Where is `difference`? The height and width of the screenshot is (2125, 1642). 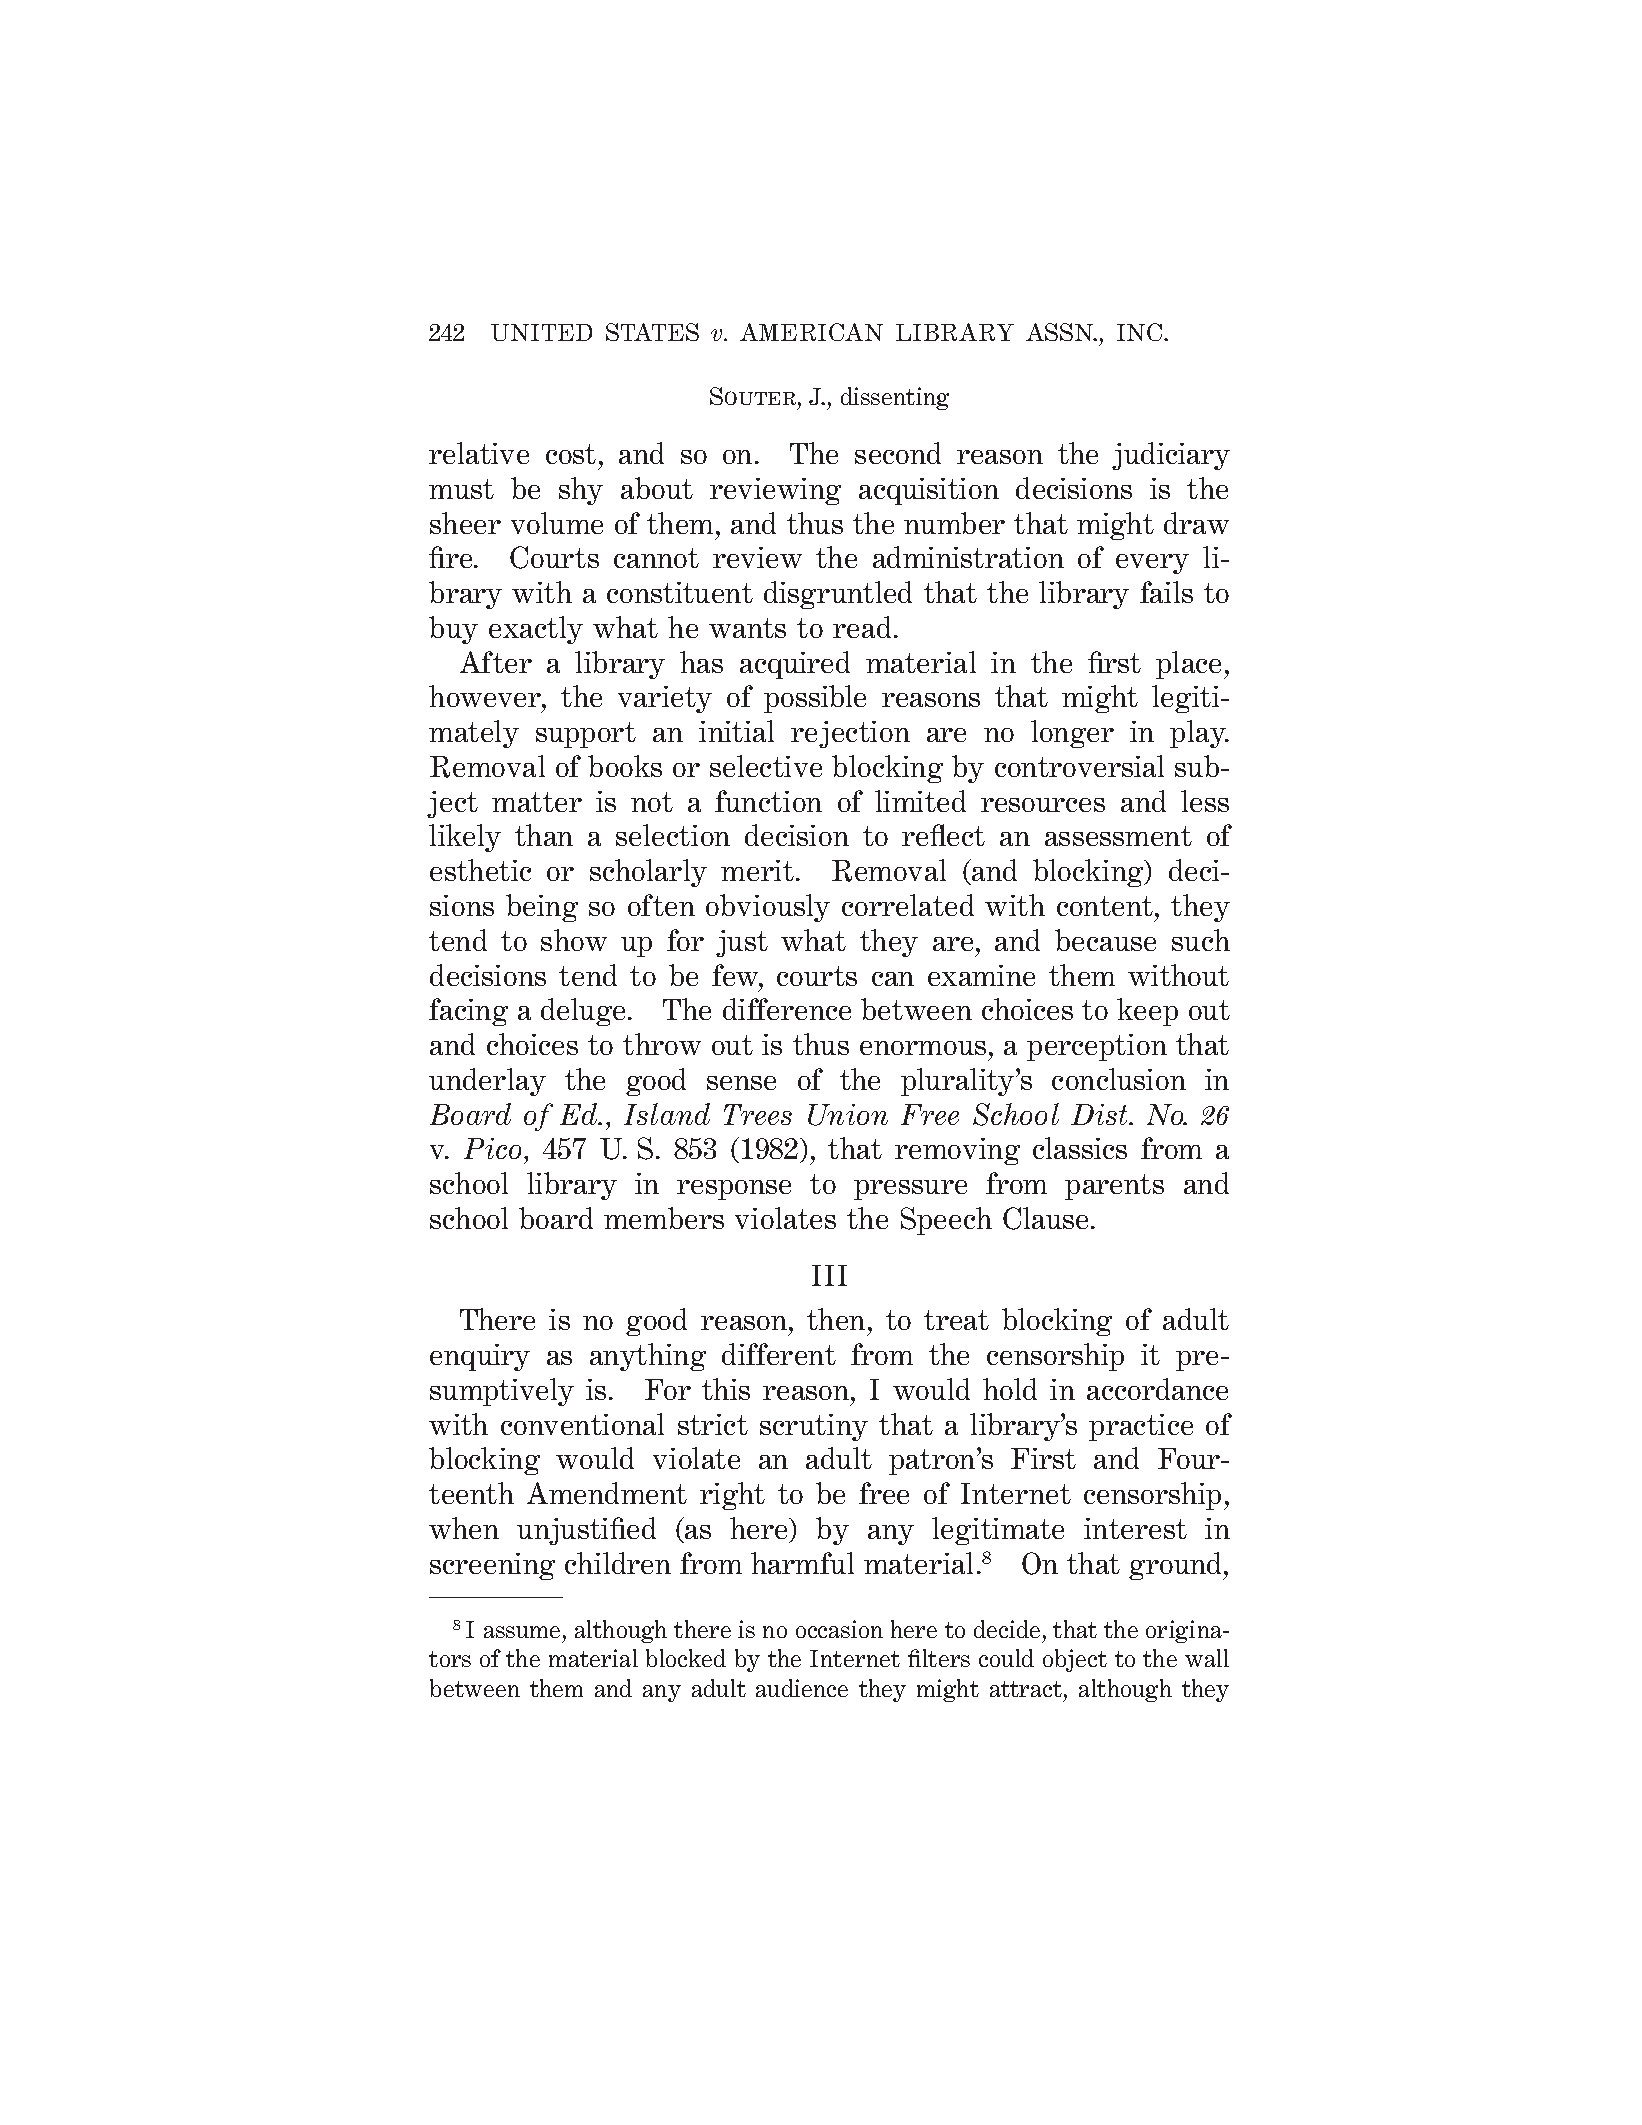 difference is located at coordinates (787, 1009).
